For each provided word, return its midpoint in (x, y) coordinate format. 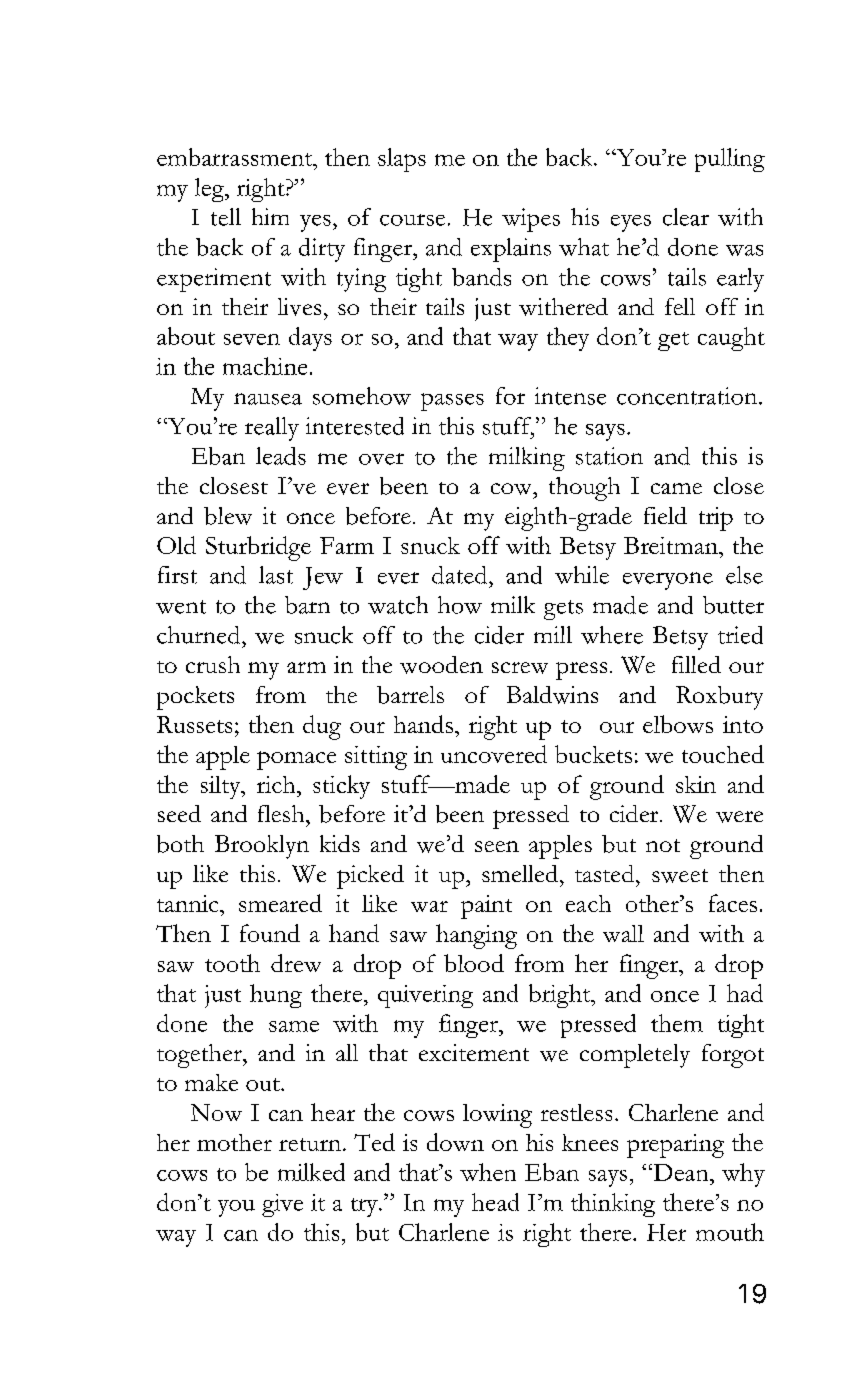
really (272, 429)
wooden (441, 665)
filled (696, 664)
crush (213, 664)
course (412, 220)
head (495, 1202)
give (282, 1205)
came (676, 488)
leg (210, 190)
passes (452, 402)
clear (686, 217)
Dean (681, 1172)
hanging (476, 936)
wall (623, 933)
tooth (232, 963)
